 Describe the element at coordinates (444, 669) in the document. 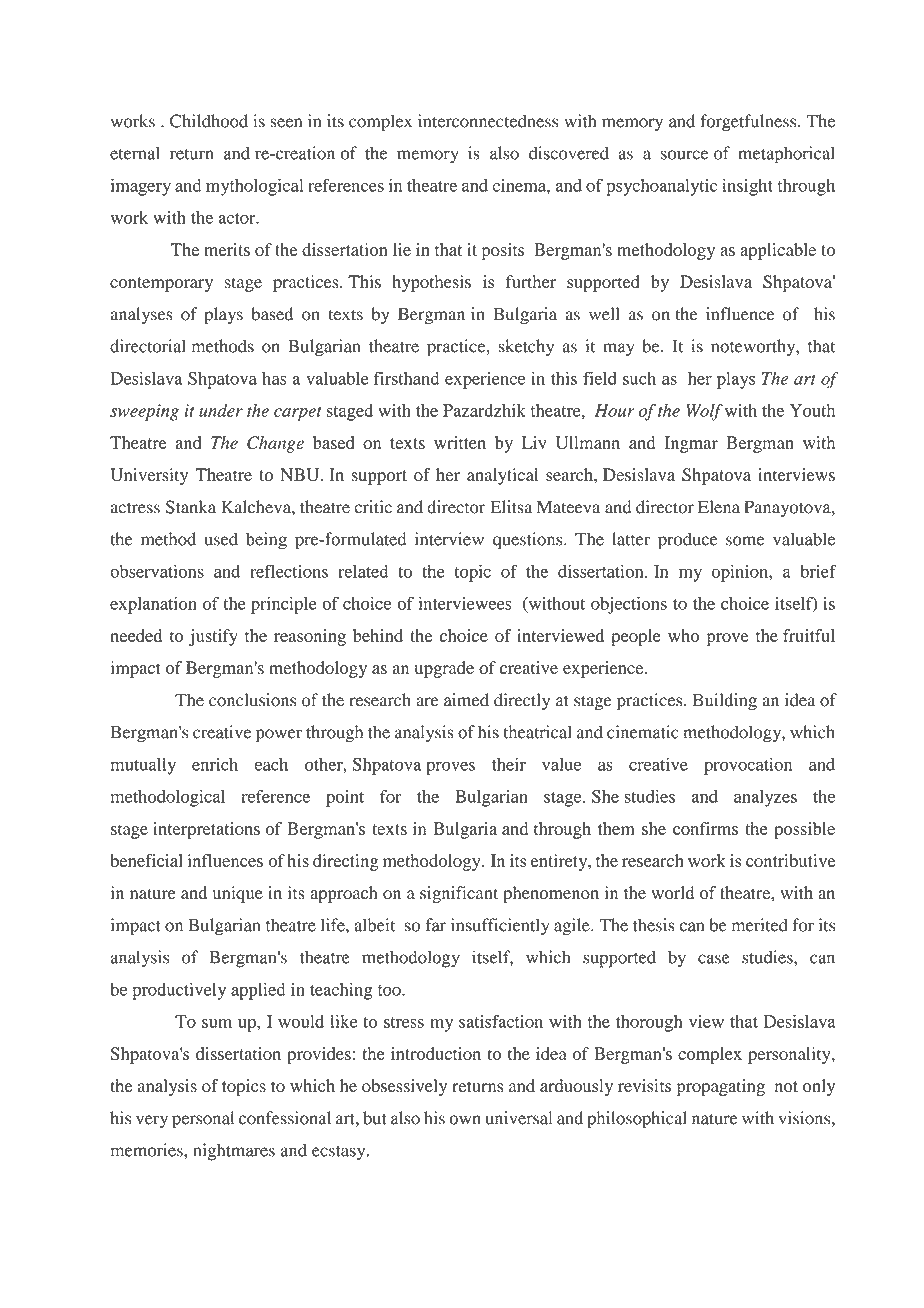

I see `upgrade` at that location.
